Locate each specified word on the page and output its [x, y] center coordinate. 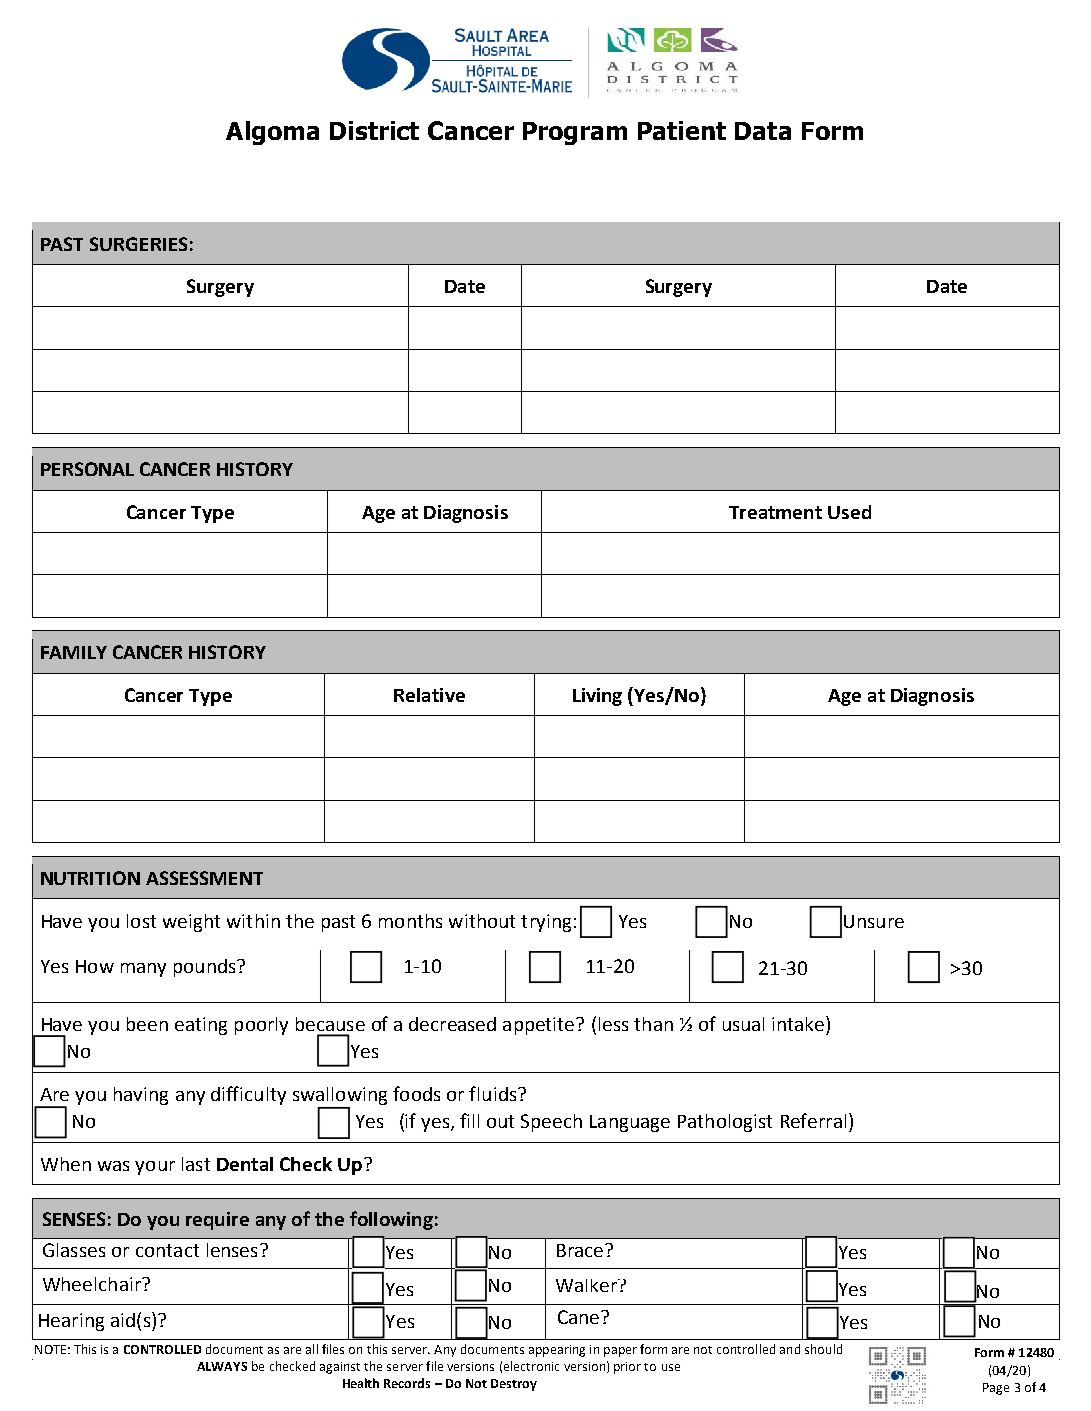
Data [763, 131]
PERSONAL [87, 469]
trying [546, 923]
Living [597, 697]
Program [575, 133]
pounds [206, 968]
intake [799, 1023]
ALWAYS [222, 1366]
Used [849, 512]
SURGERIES [138, 244]
